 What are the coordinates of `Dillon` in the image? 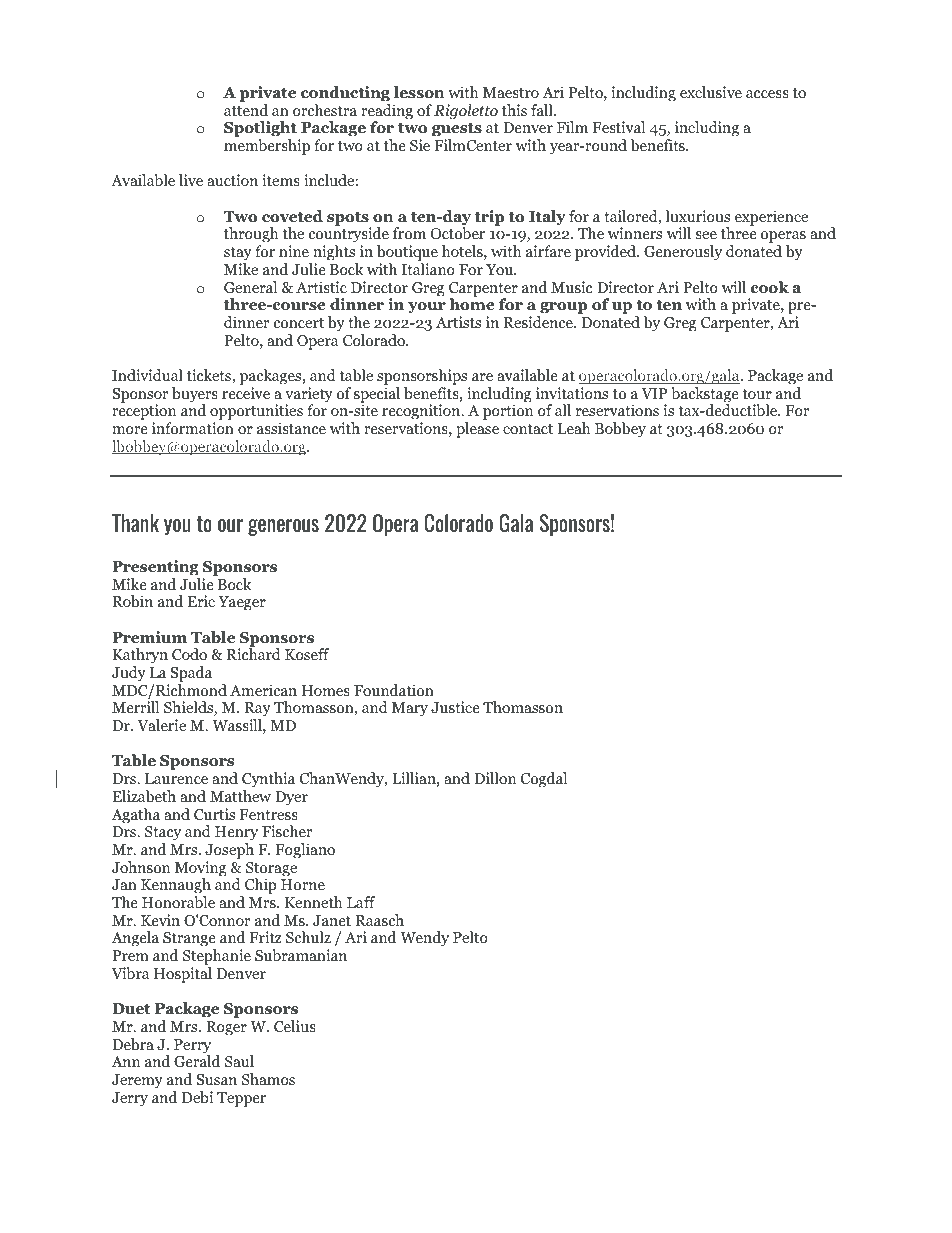 It's located at (495, 778).
